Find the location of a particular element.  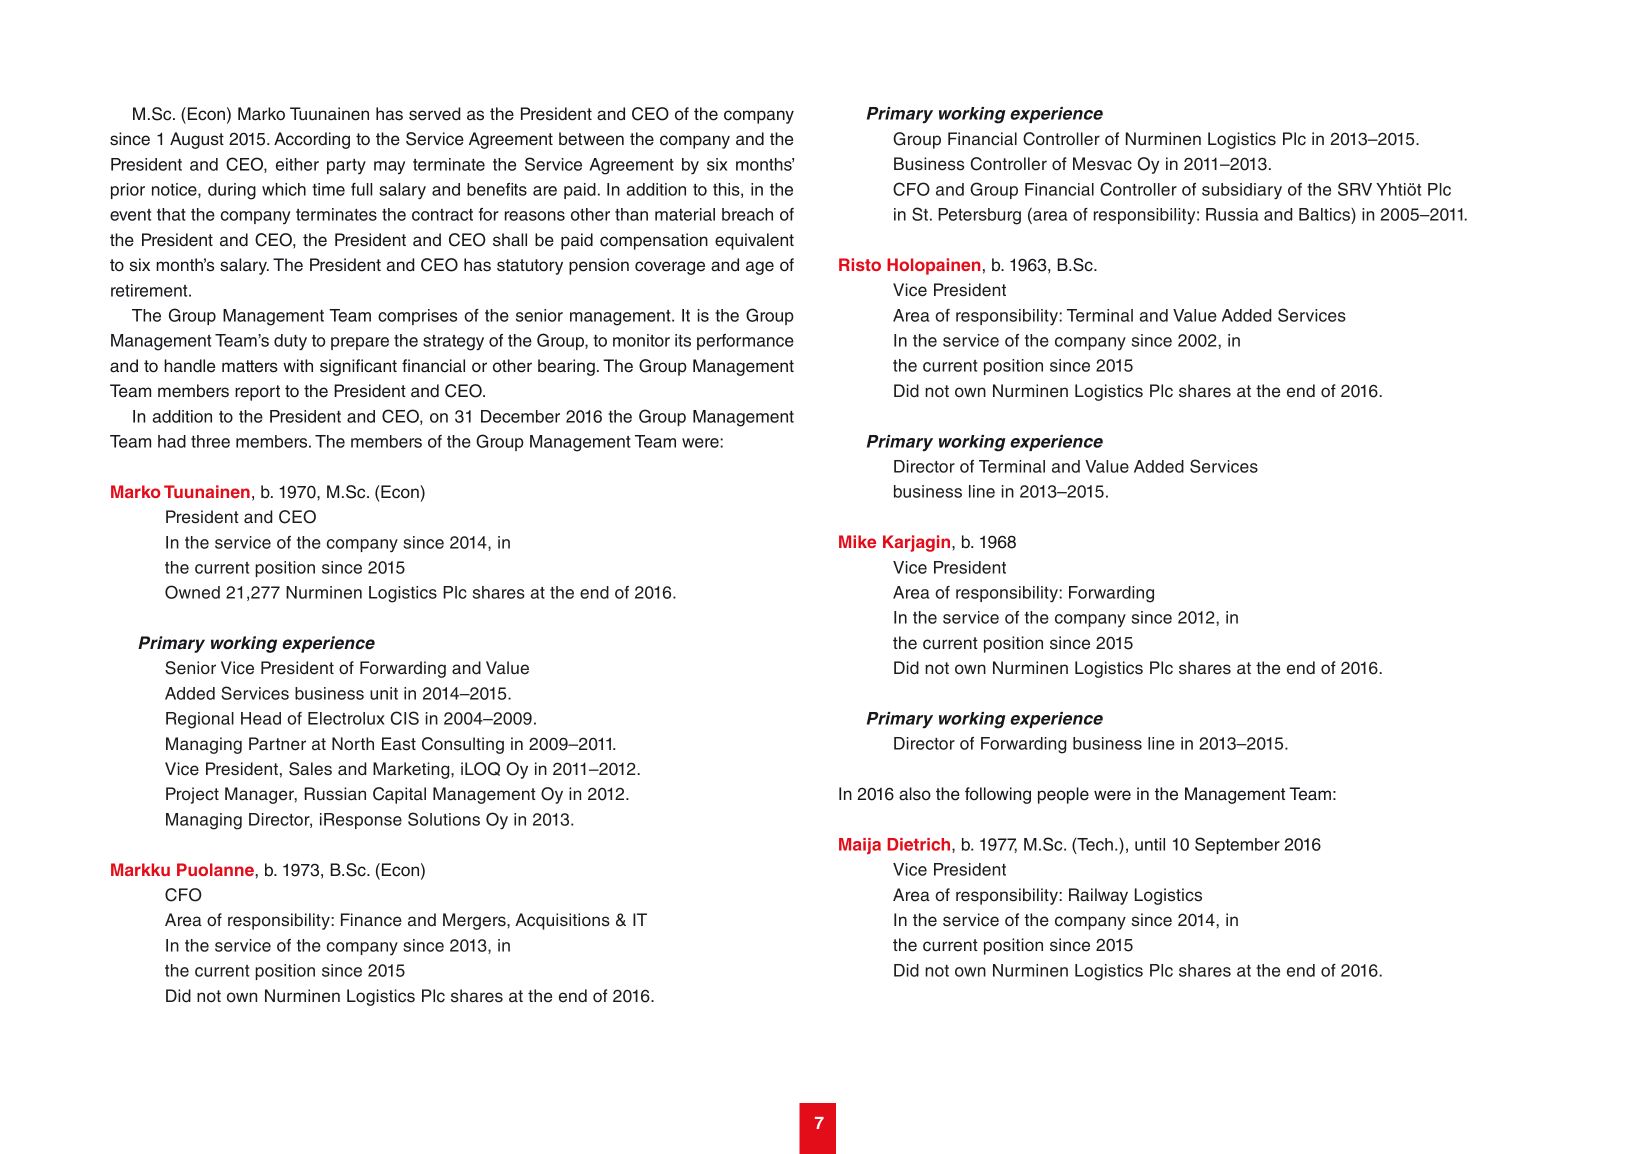

people is located at coordinates (1063, 795).
